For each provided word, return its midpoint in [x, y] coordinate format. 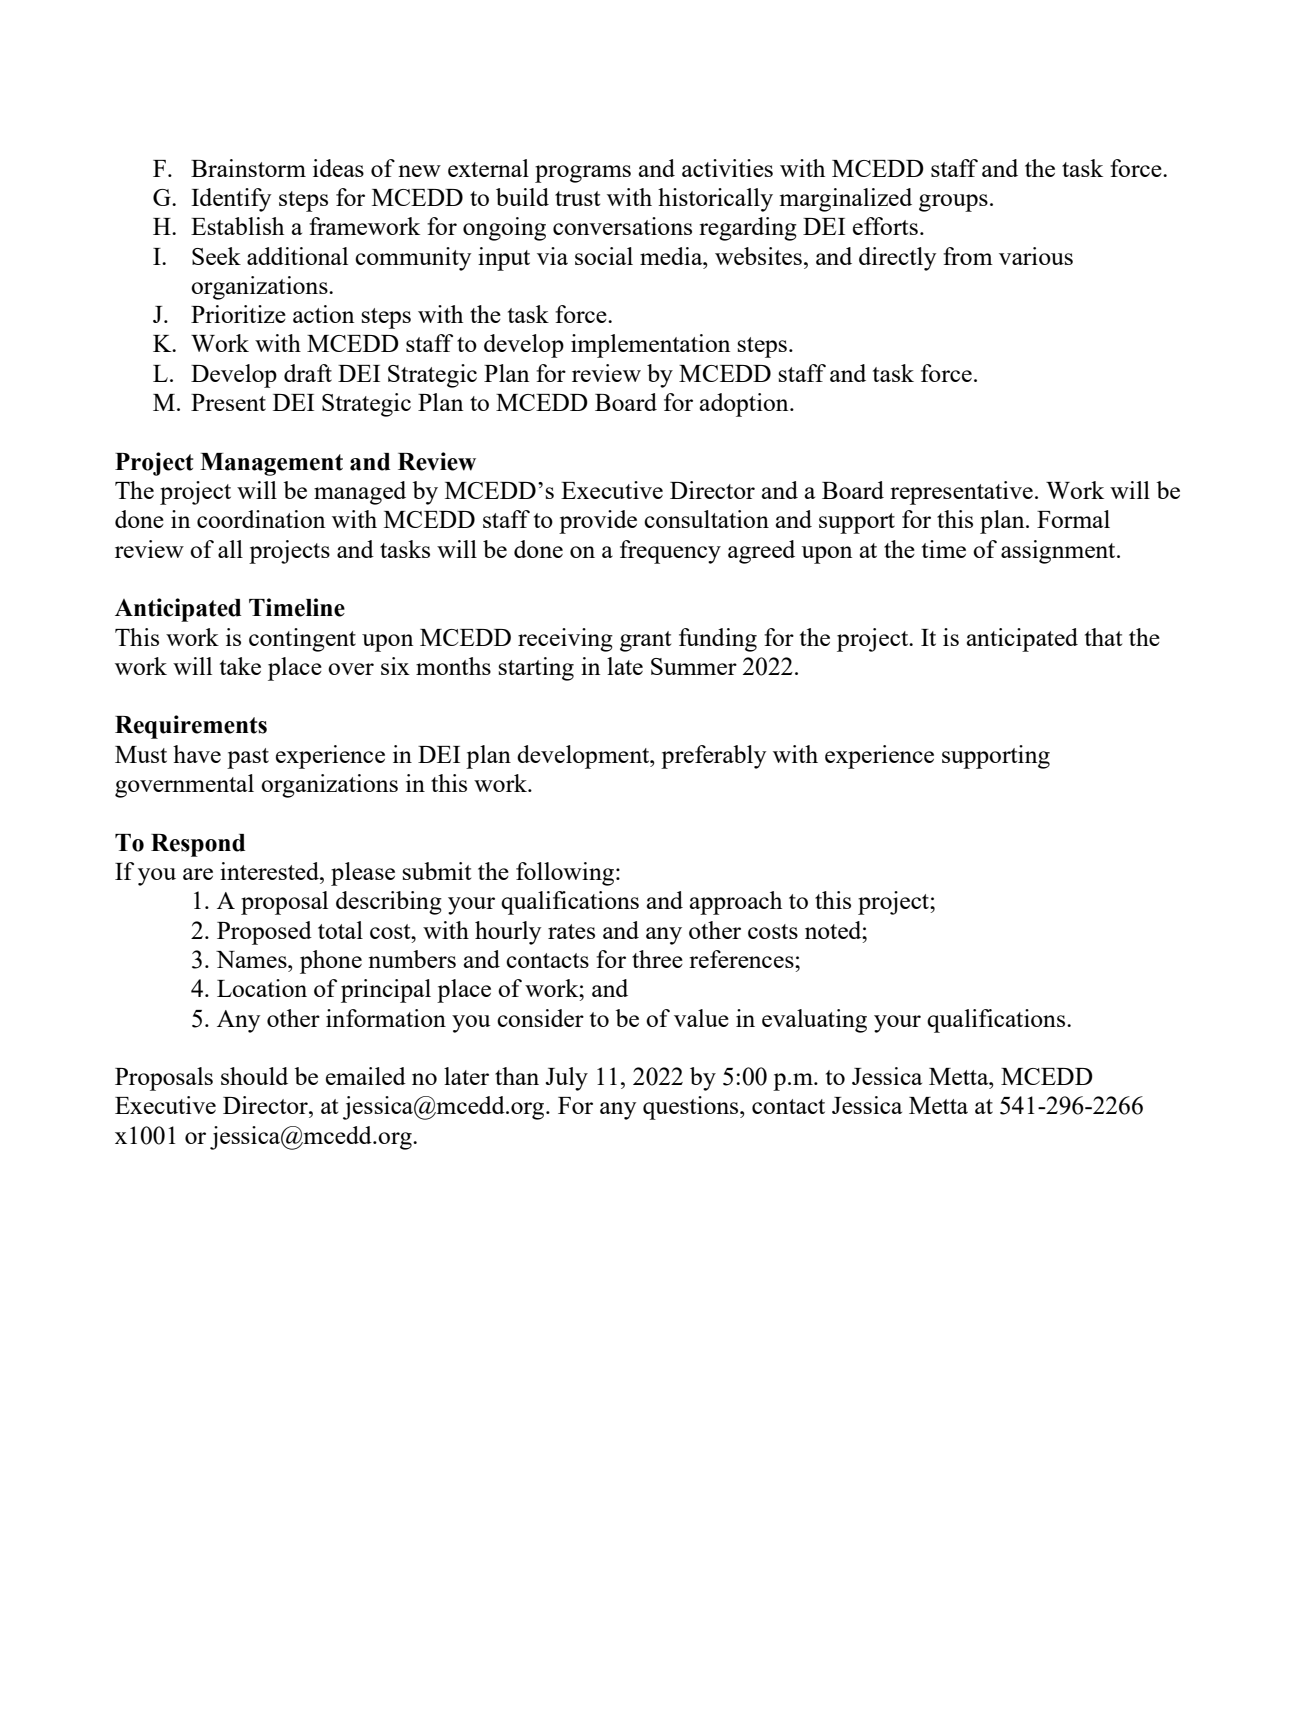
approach [736, 903]
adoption [745, 405]
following [566, 874]
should [254, 1076]
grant [645, 641]
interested [270, 871]
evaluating [814, 1021]
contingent [302, 640]
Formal [1073, 519]
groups [953, 203]
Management [271, 464]
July [566, 1079]
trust [577, 198]
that [1103, 637]
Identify [231, 200]
